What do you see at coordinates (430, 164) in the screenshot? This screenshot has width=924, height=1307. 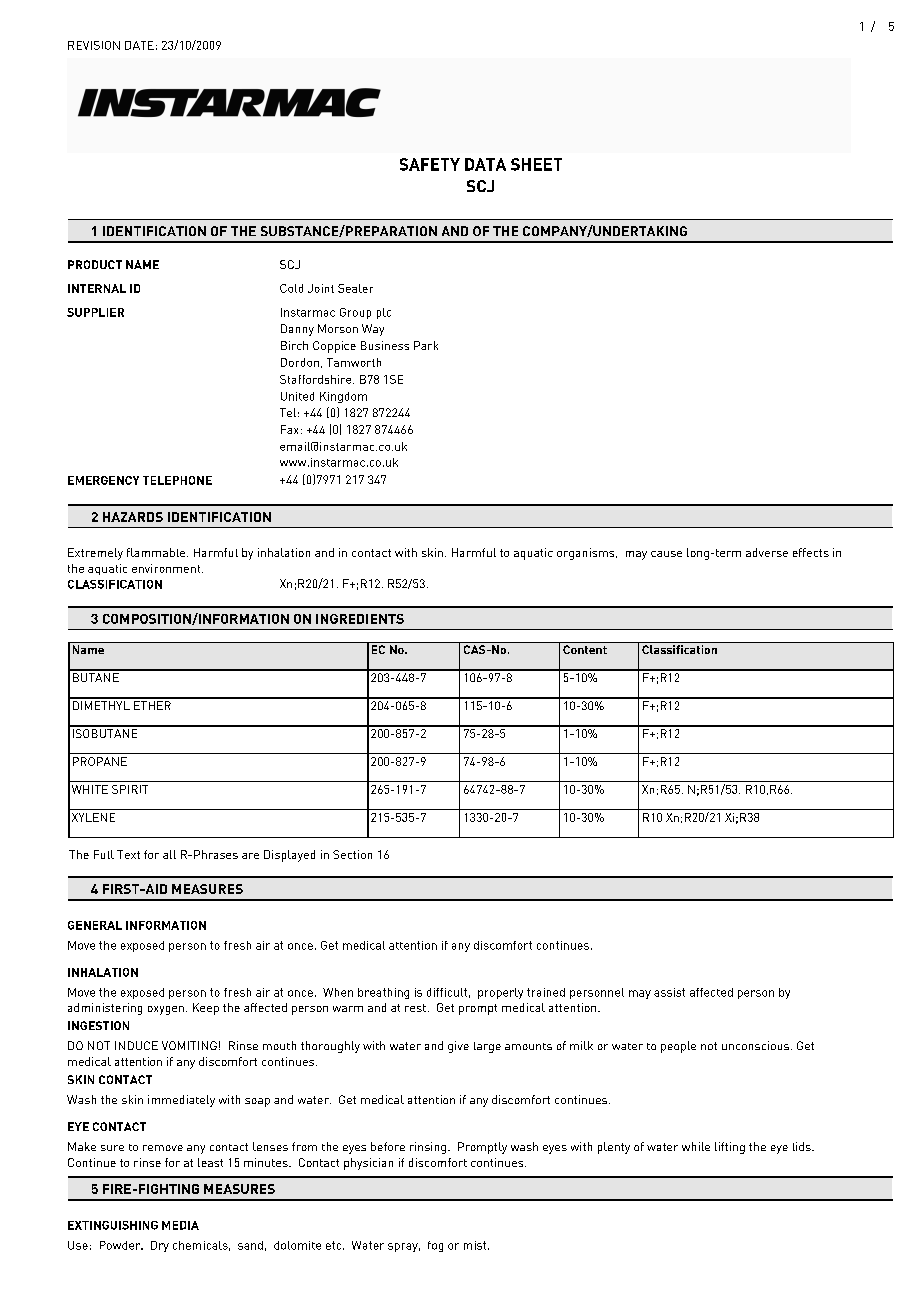 I see `SAFETY` at bounding box center [430, 164].
